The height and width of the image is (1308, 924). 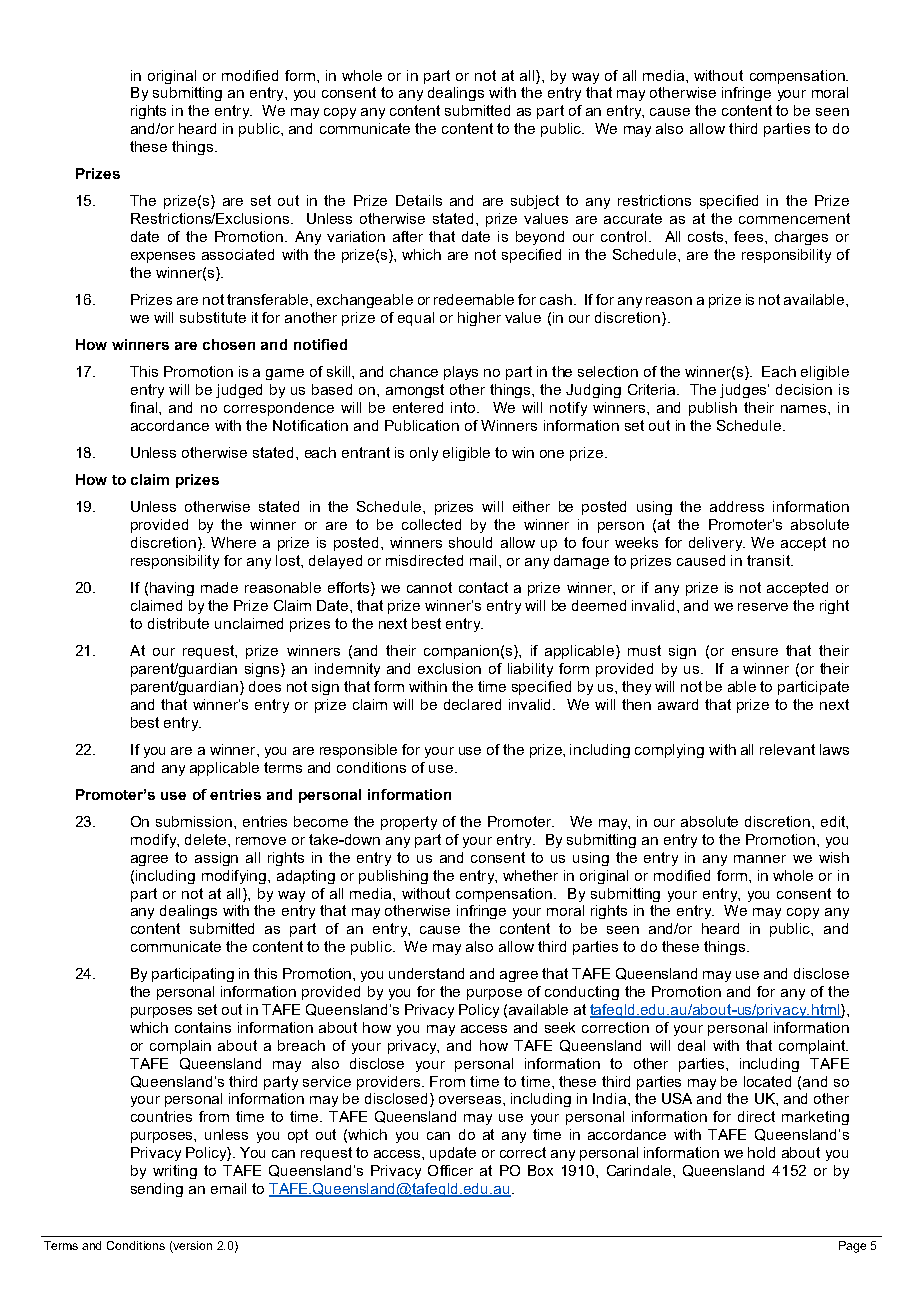 What do you see at coordinates (175, 1172) in the image?
I see `writing` at bounding box center [175, 1172].
